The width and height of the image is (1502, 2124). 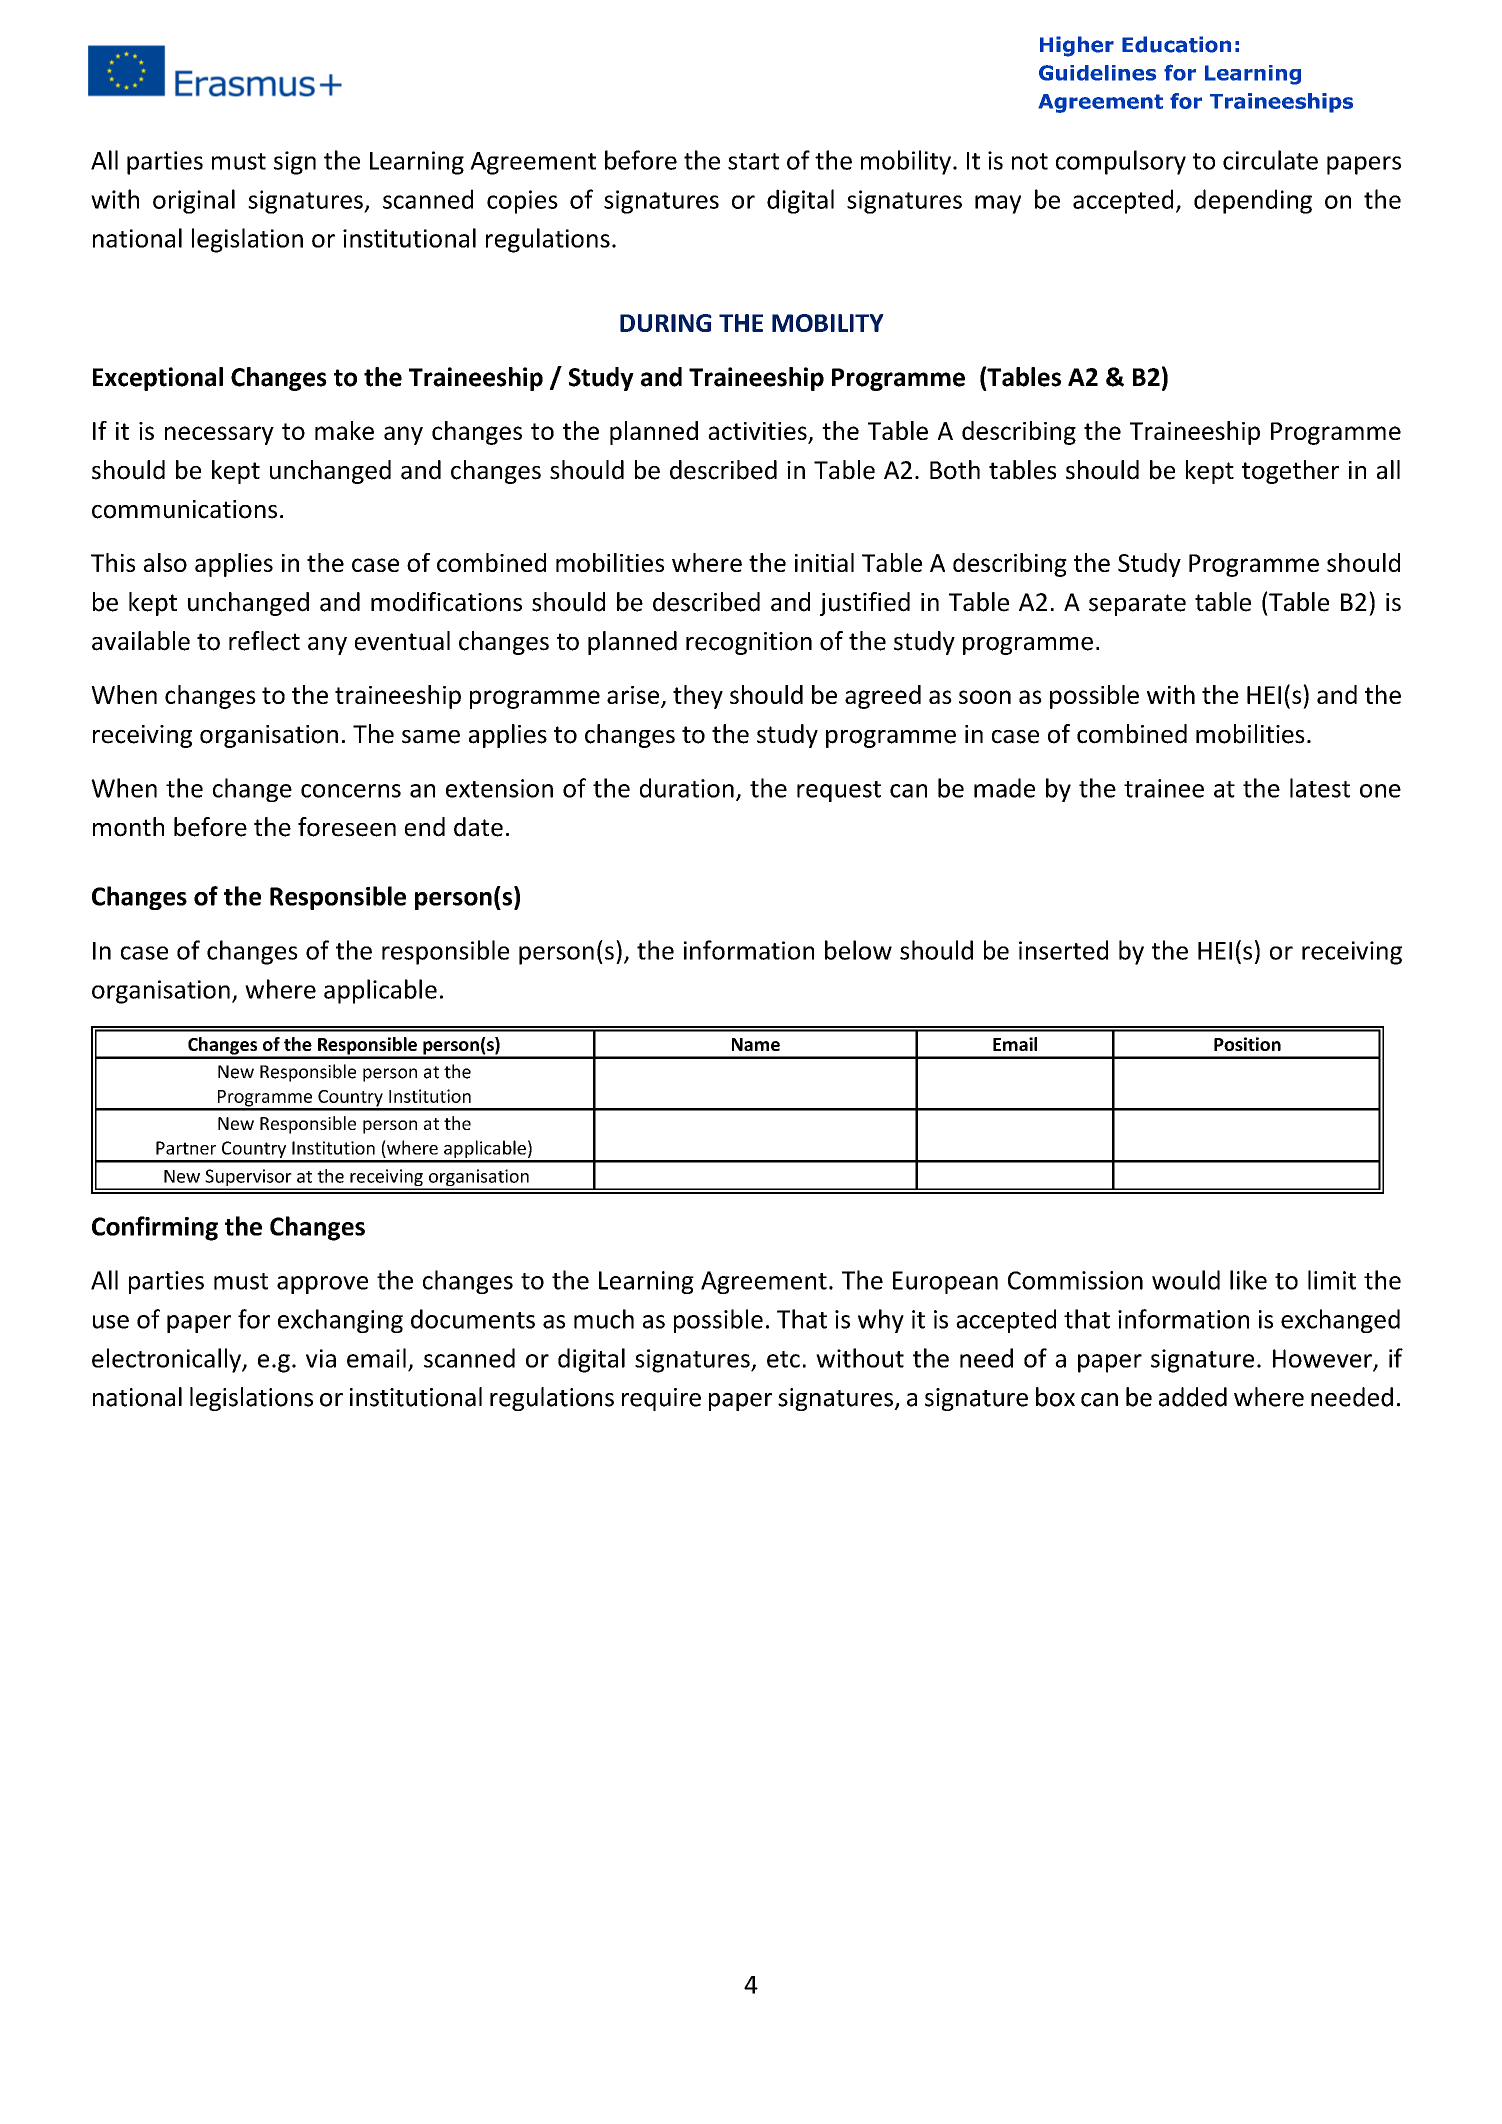 What do you see at coordinates (753, 161) in the image?
I see `start` at bounding box center [753, 161].
